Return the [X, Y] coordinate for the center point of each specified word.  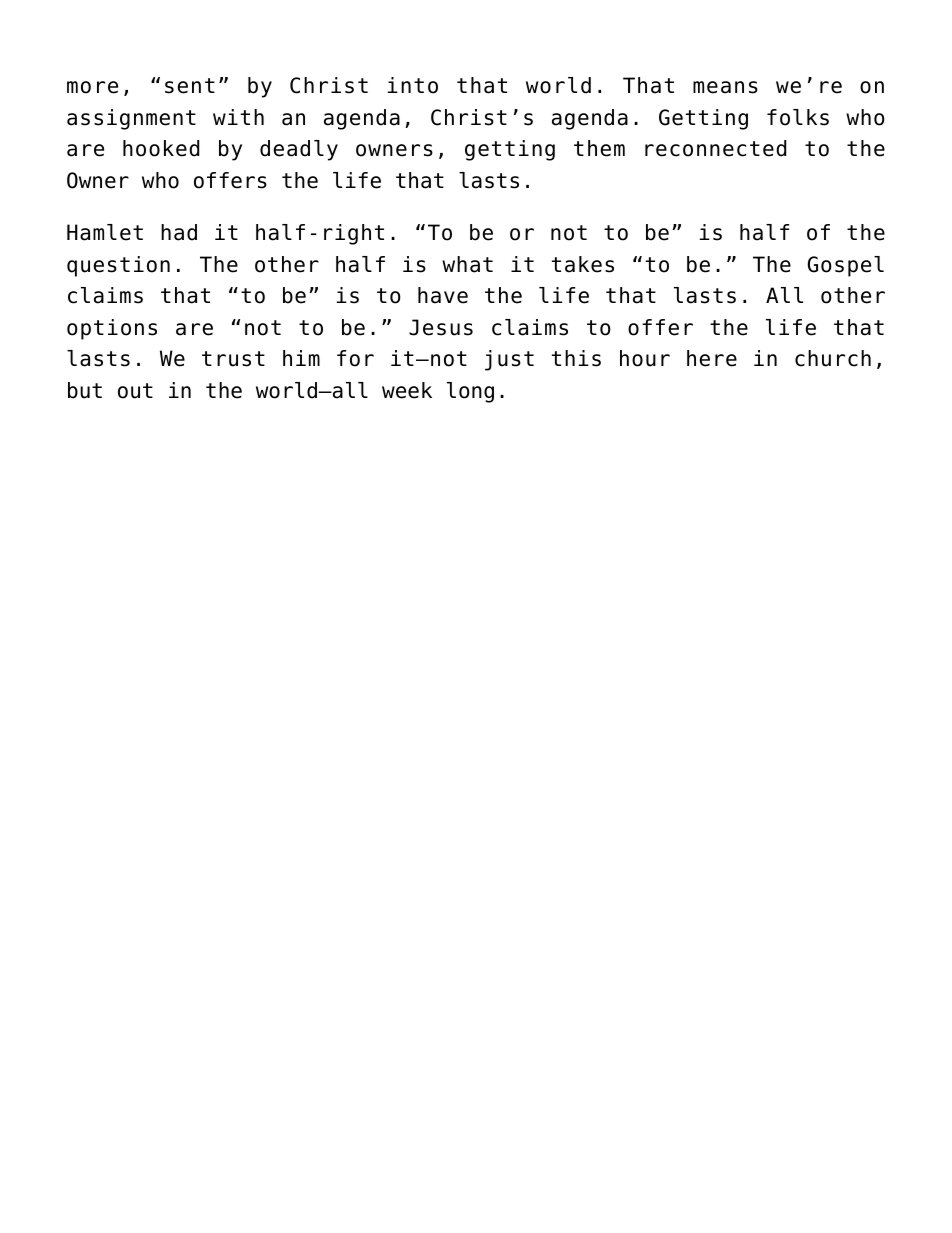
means [725, 87]
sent [190, 86]
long [470, 392]
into [413, 85]
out [135, 391]
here [712, 358]
